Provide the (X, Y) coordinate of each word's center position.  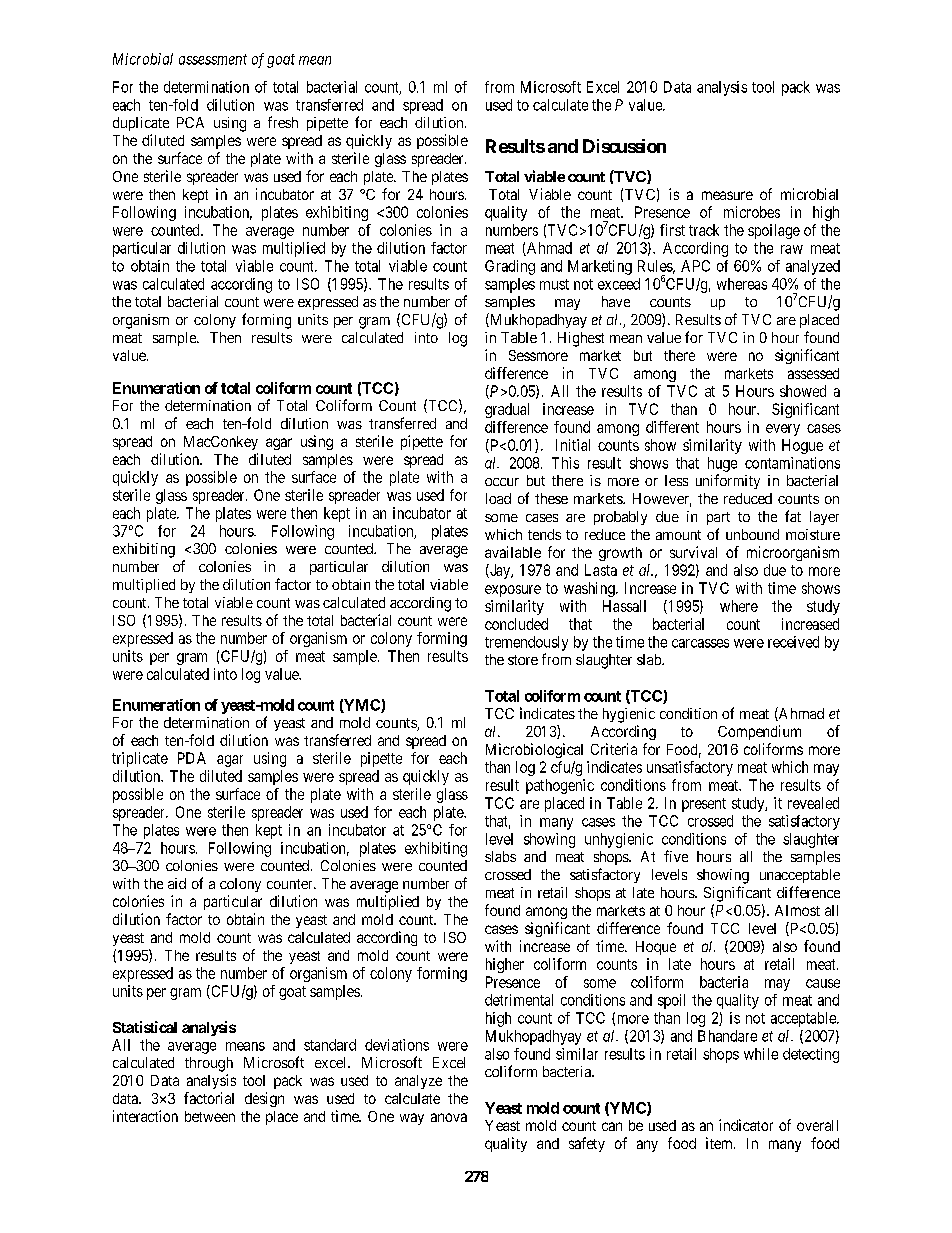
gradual (507, 410)
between (210, 1116)
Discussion (624, 146)
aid (177, 883)
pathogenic (560, 786)
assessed (813, 373)
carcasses (700, 643)
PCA (190, 122)
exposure (513, 591)
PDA (192, 758)
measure (727, 195)
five (676, 856)
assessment (213, 59)
